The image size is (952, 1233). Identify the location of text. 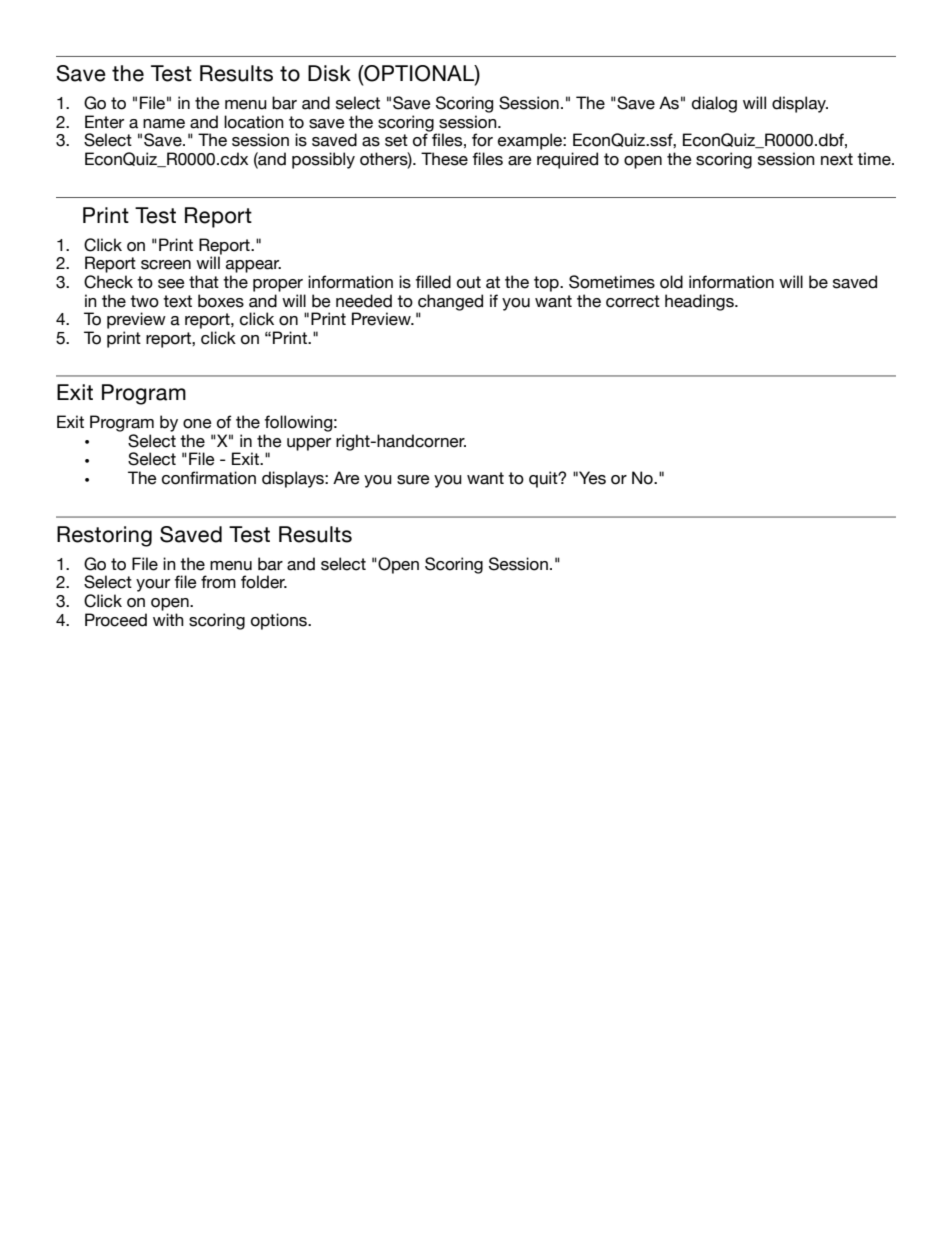
(177, 301).
